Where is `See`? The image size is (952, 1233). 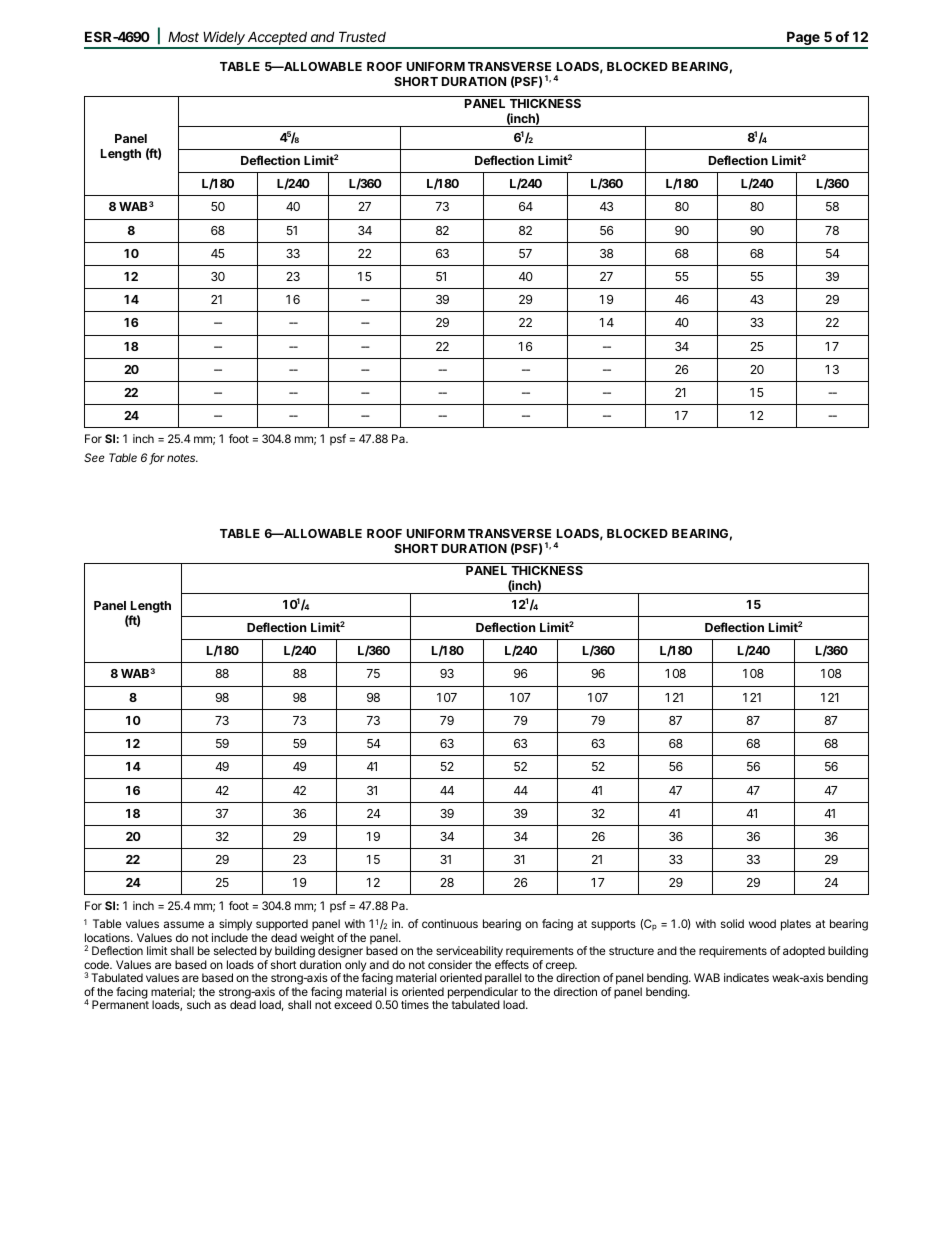
See is located at coordinates (94, 457).
